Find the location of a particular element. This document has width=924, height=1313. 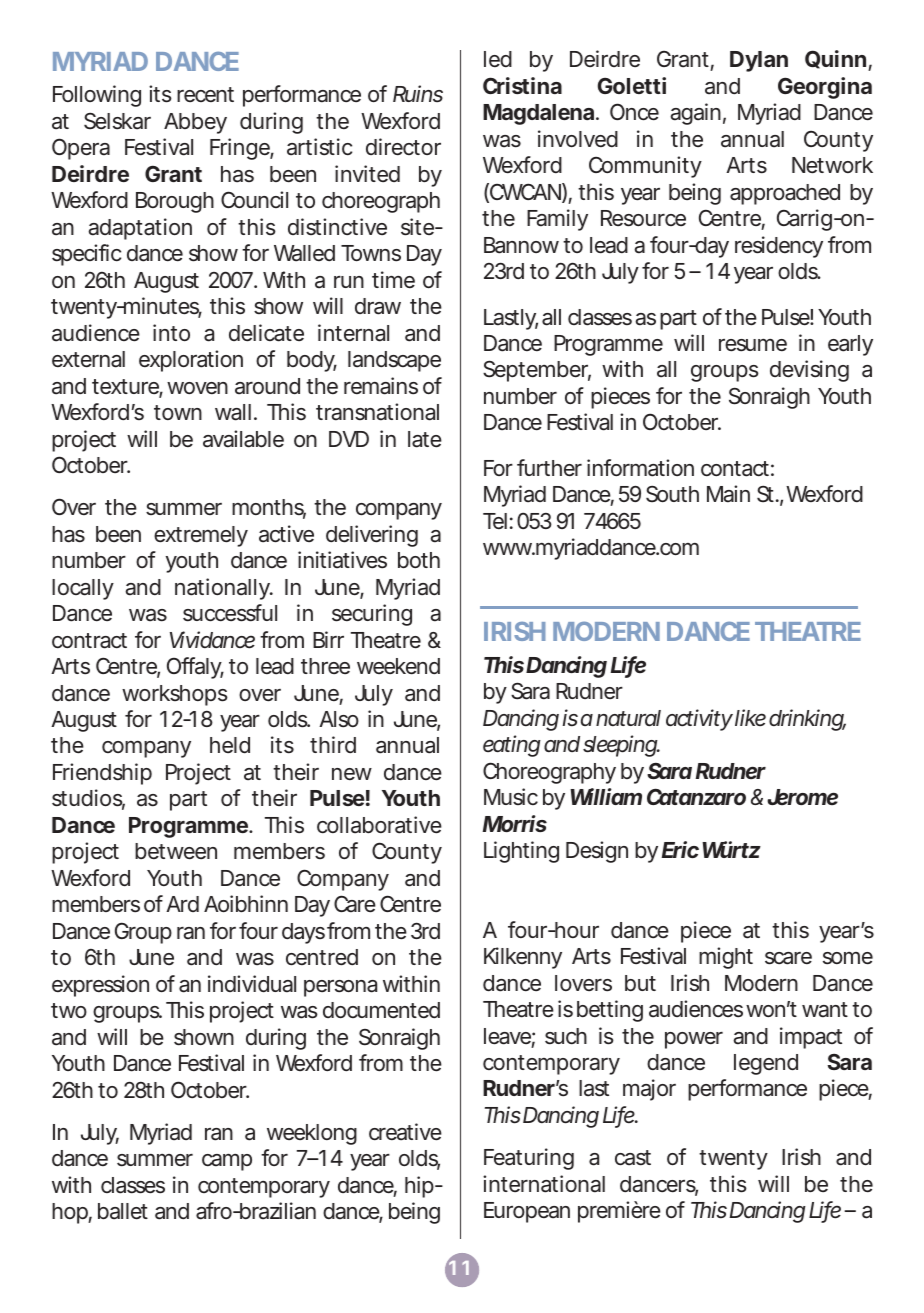

recent is located at coordinates (205, 94).
